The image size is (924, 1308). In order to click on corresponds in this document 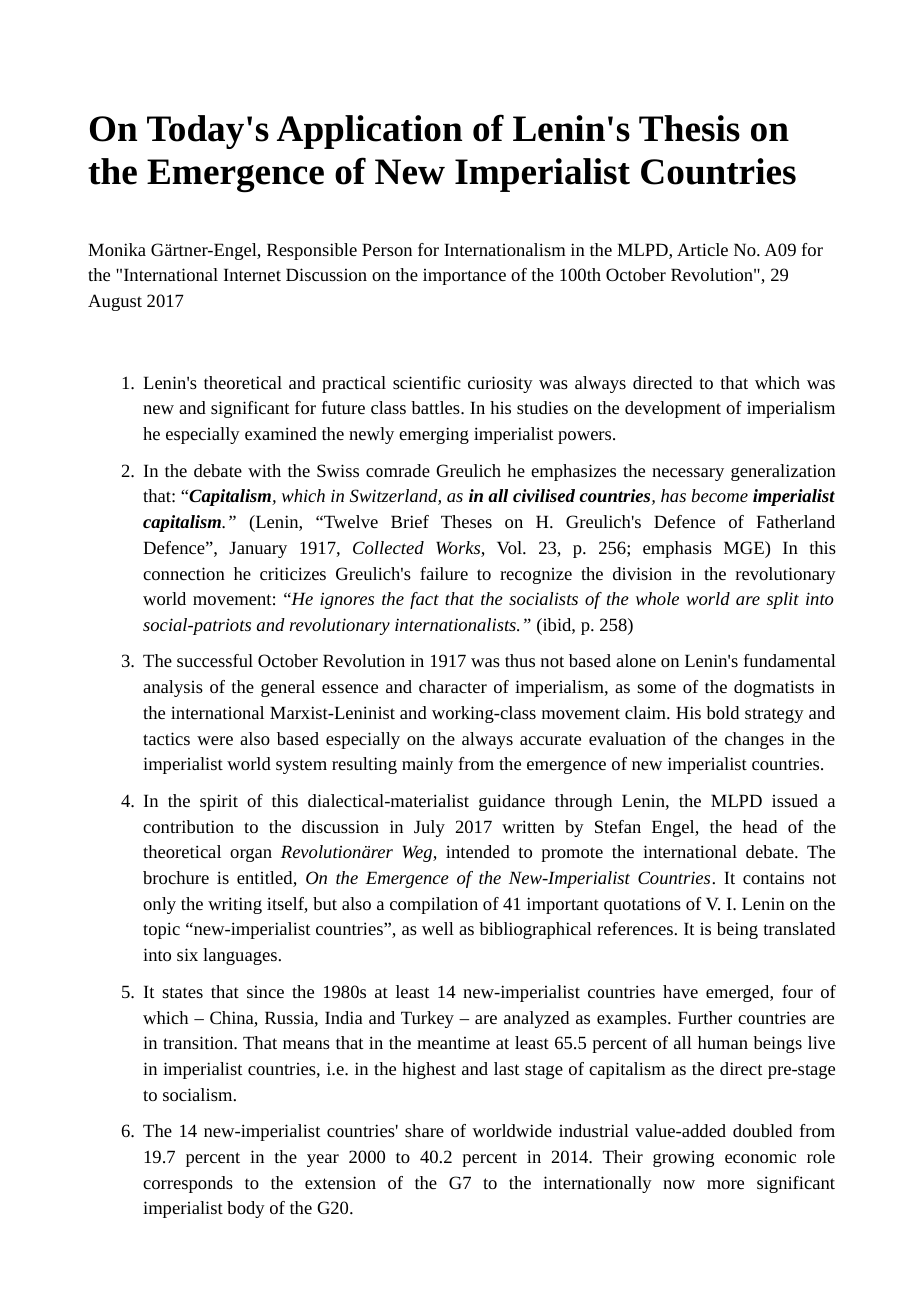, I will do `click(188, 1184)`.
